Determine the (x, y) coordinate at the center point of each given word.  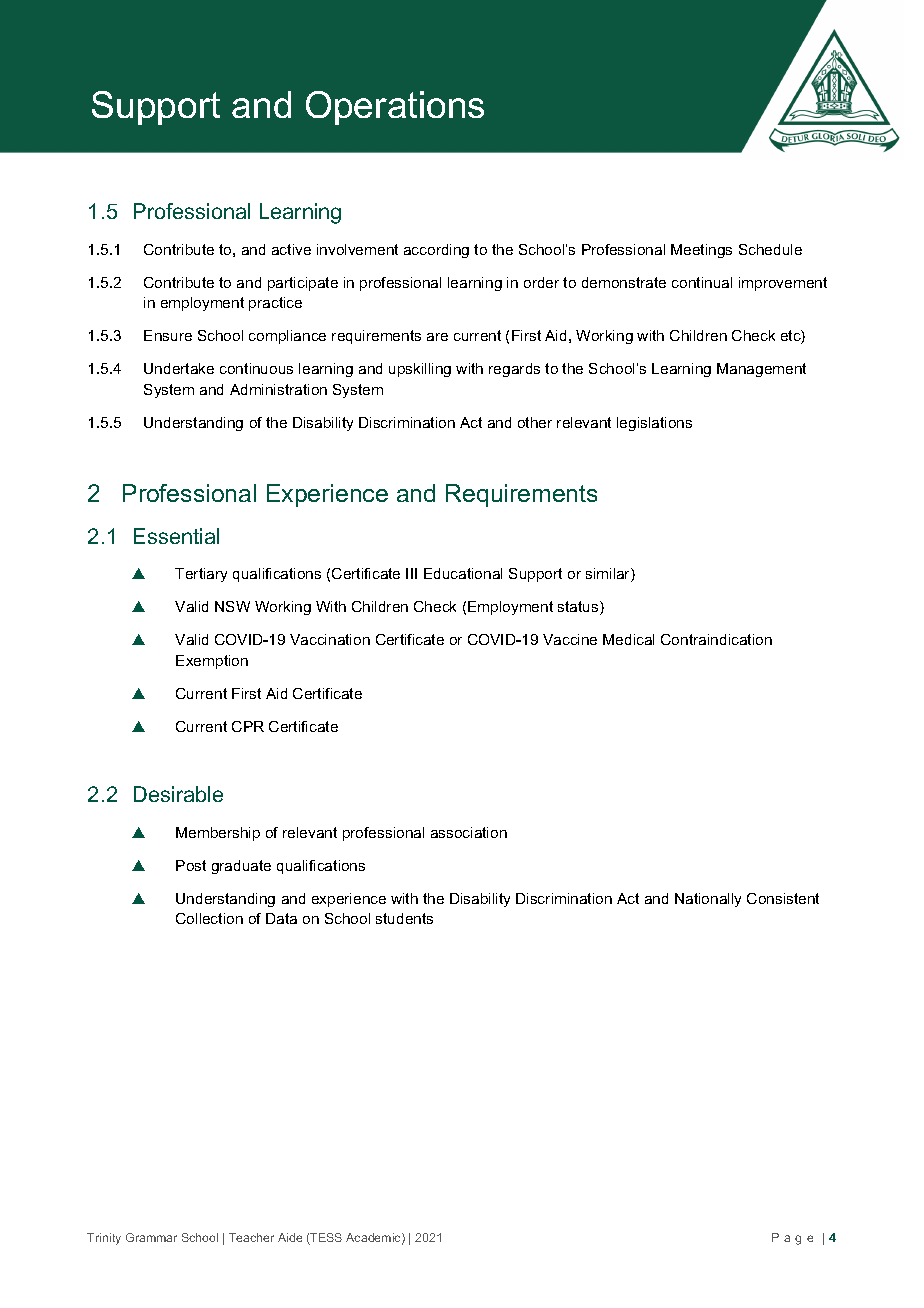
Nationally (708, 900)
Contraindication (716, 639)
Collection (209, 918)
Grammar (151, 1237)
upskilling (420, 370)
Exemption (212, 662)
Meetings (701, 251)
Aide (290, 1237)
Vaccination (330, 639)
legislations (654, 424)
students (404, 918)
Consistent (783, 898)
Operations (395, 108)
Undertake (179, 368)
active (291, 249)
